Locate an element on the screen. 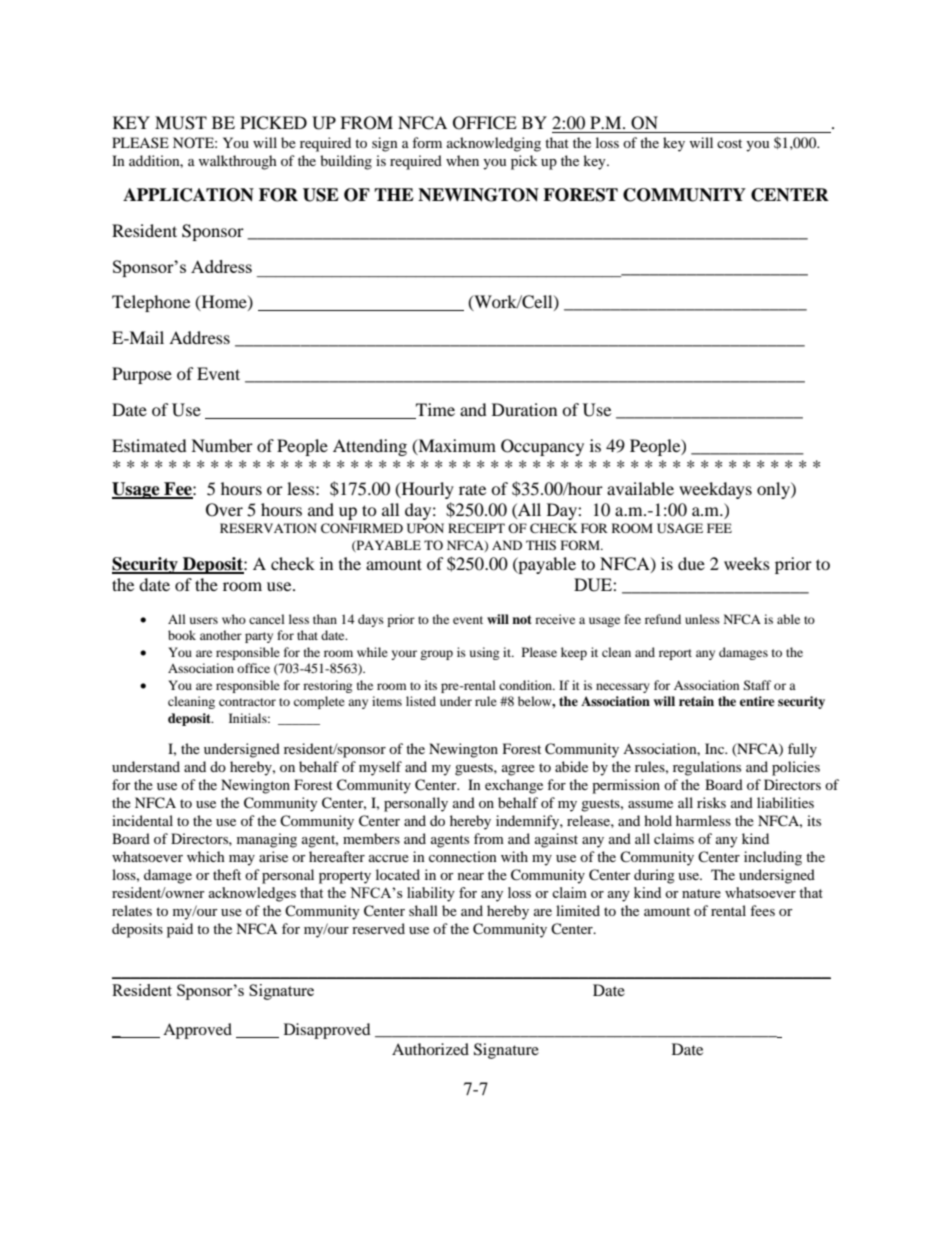 Image resolution: width=952 pixels, height=1233 pixels. fees is located at coordinates (762, 910).
